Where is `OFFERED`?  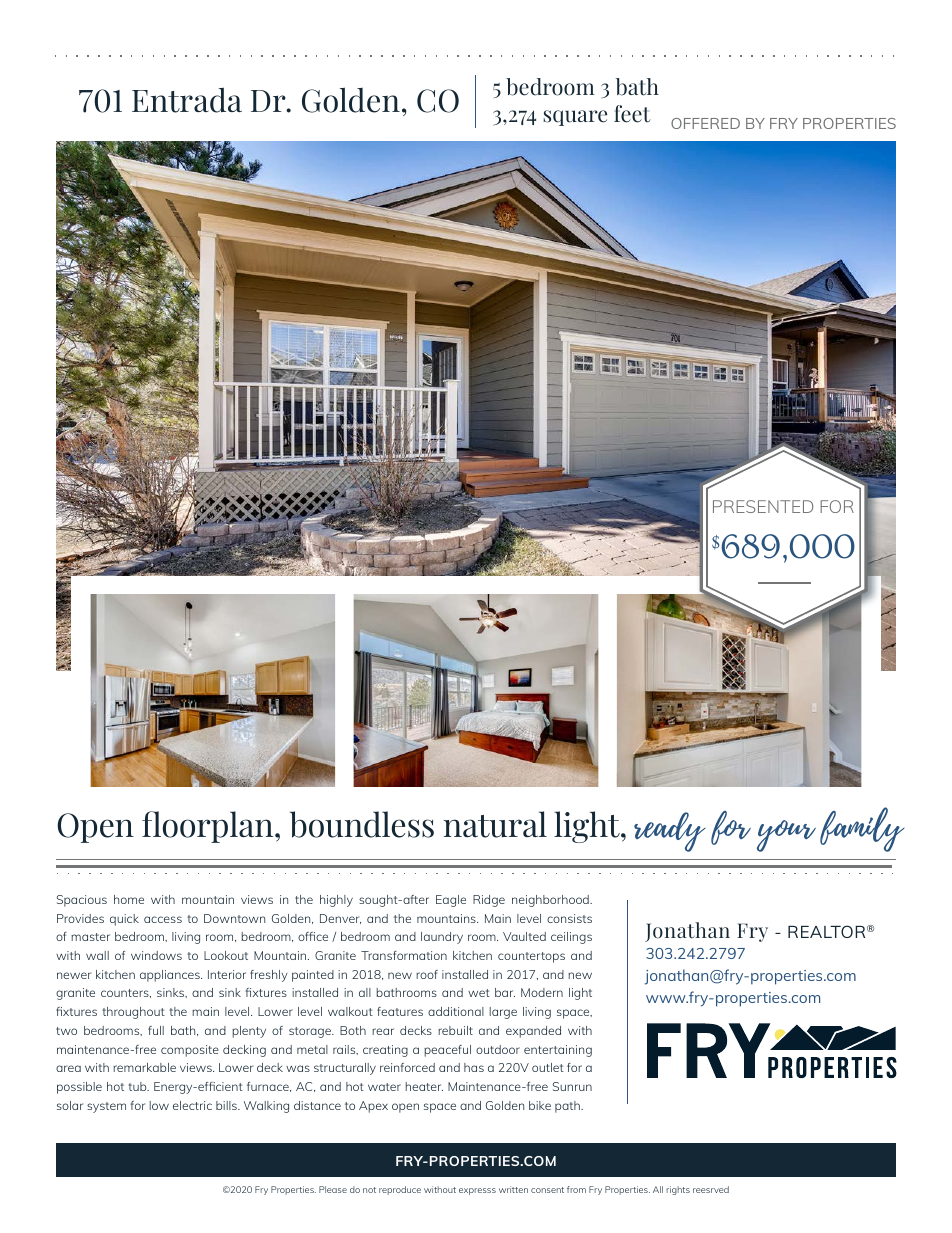
OFFERED is located at coordinates (705, 123).
